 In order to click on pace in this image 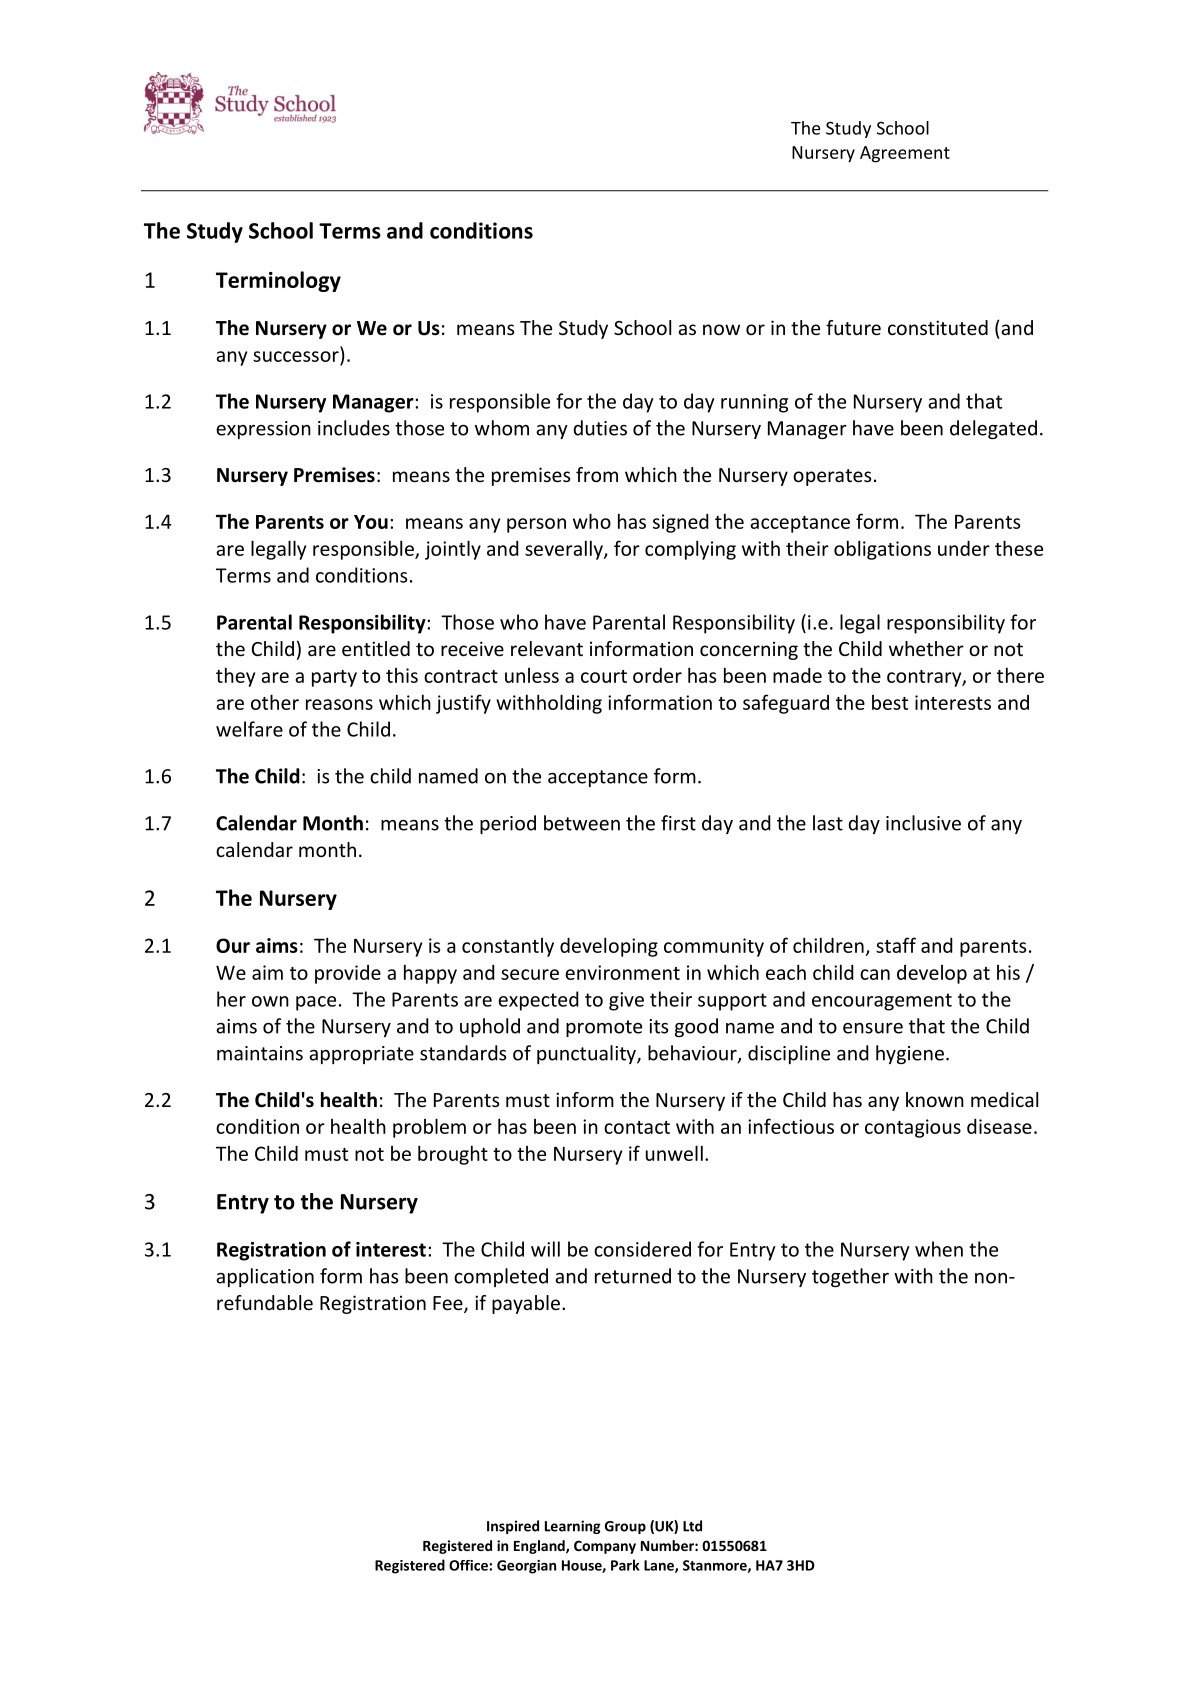, I will do `click(316, 1003)`.
